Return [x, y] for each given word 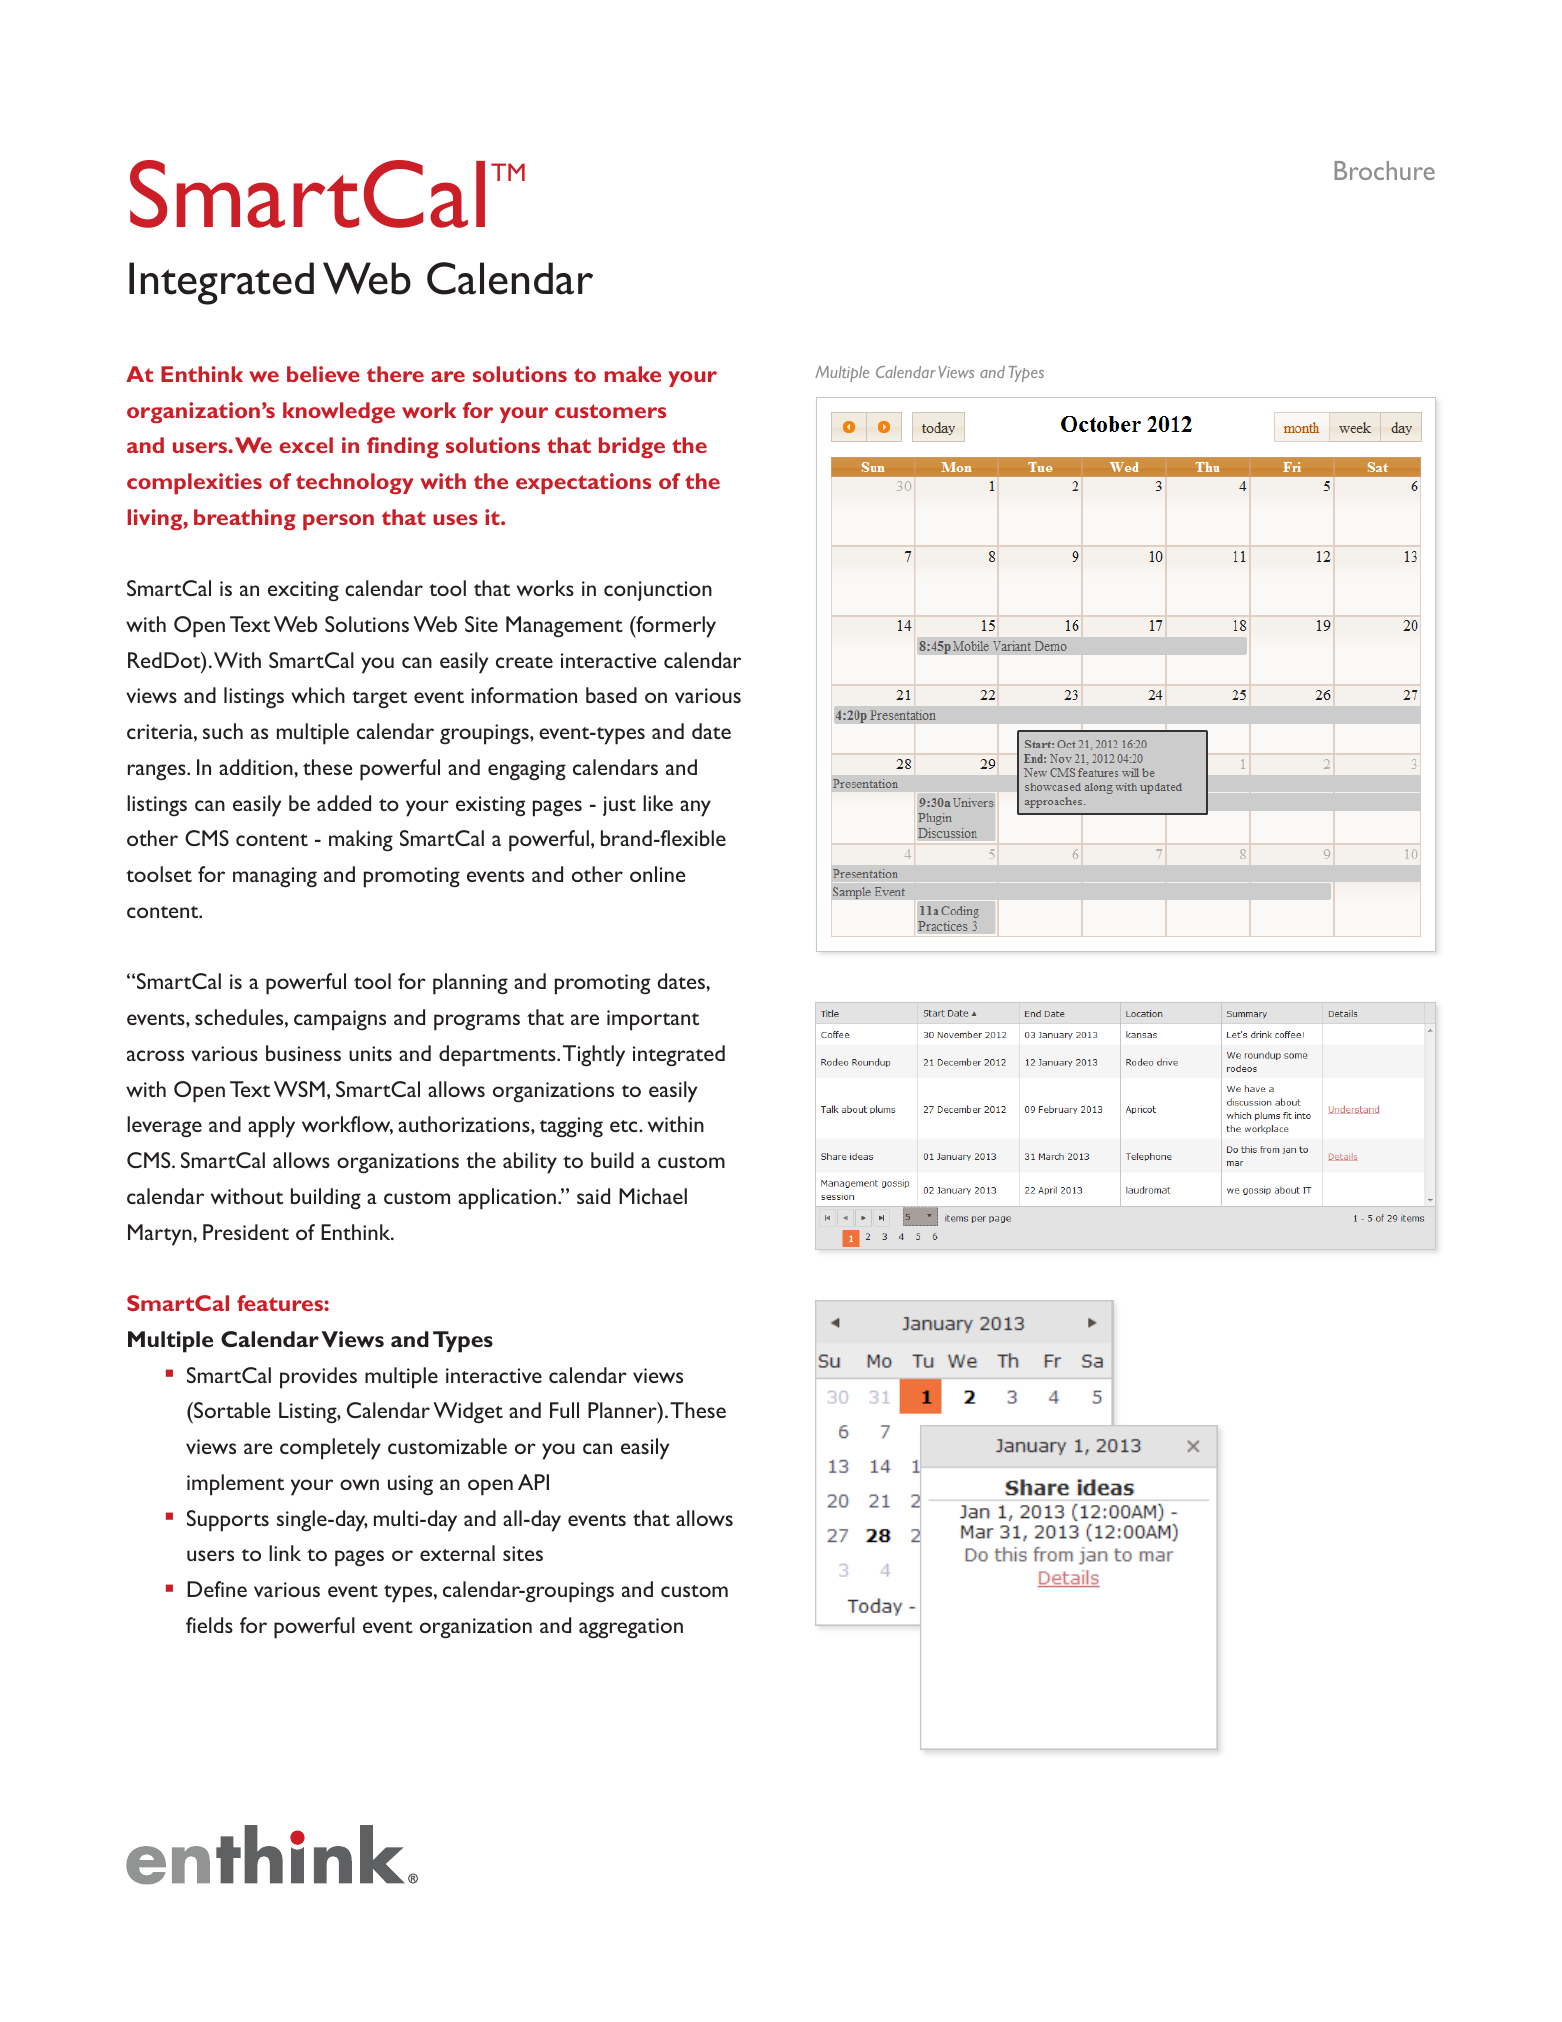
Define [217, 1589]
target [379, 700]
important [653, 1020]
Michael [653, 1196]
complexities [194, 484]
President [246, 1232]
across [155, 1055]
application [507, 1199]
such [223, 731]
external [457, 1553]
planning [470, 984]
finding [403, 447]
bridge [632, 447]
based [611, 695]
